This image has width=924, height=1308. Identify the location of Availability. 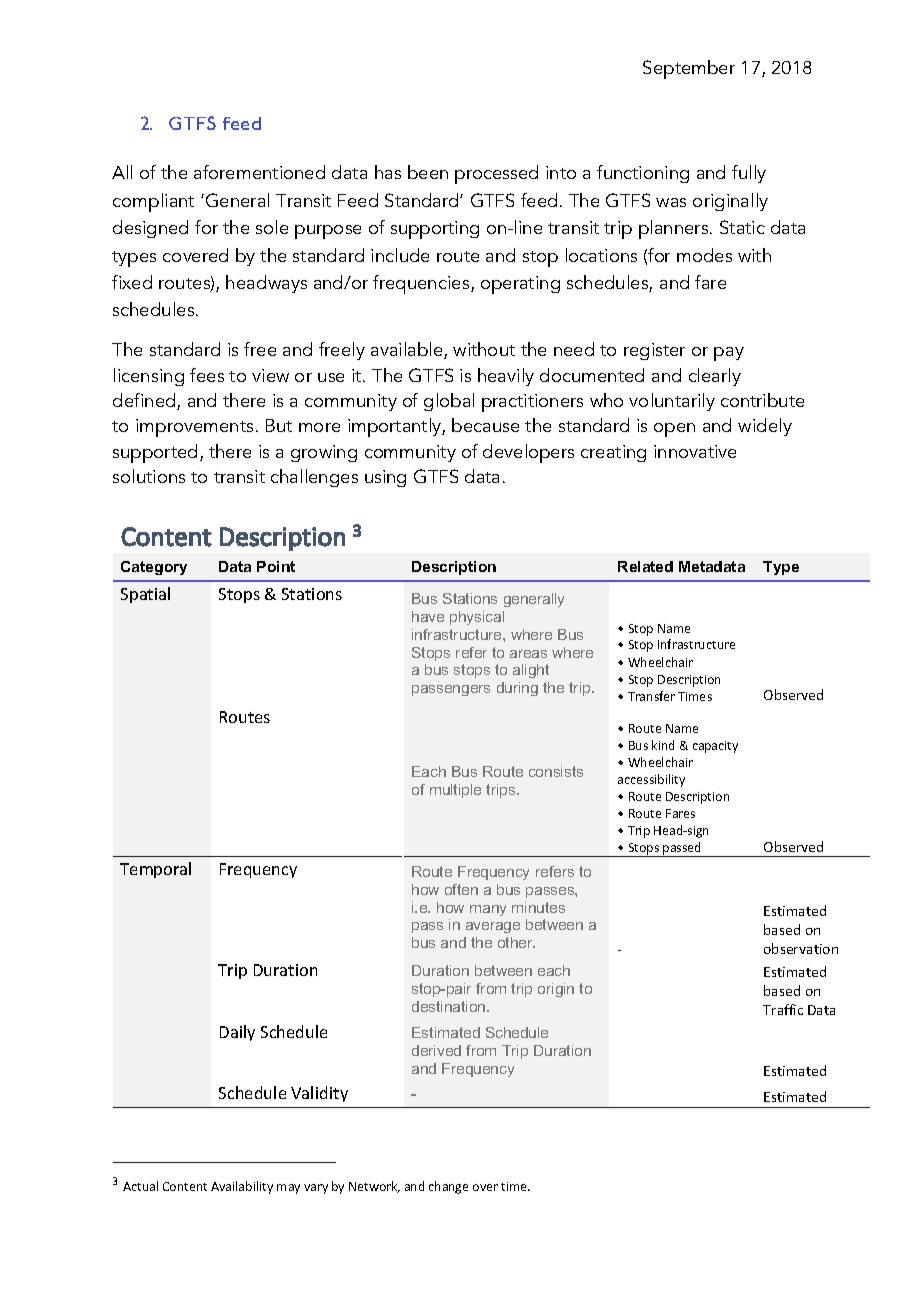
(242, 1187).
